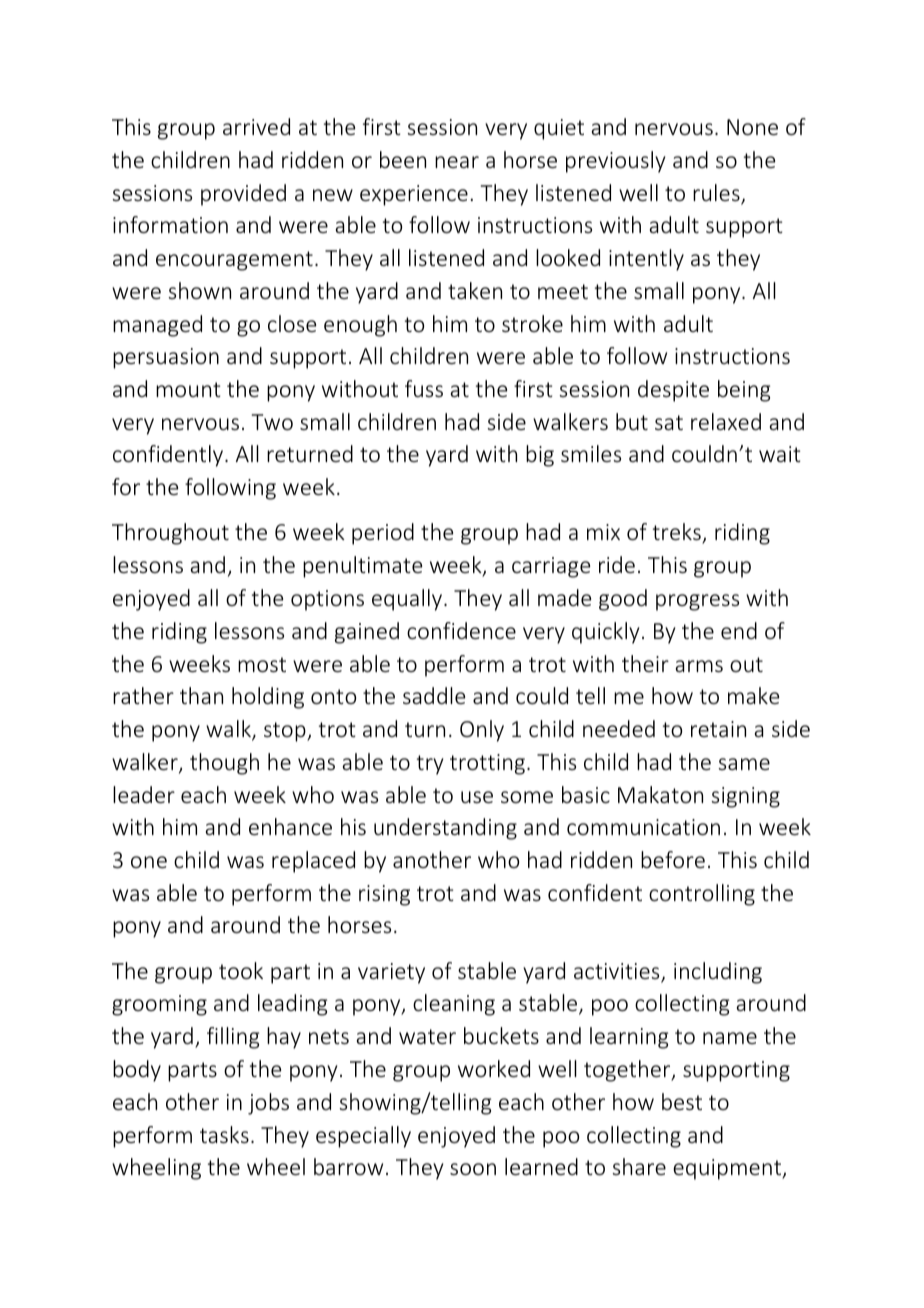  Describe the element at coordinates (243, 195) in the screenshot. I see `provided` at that location.
